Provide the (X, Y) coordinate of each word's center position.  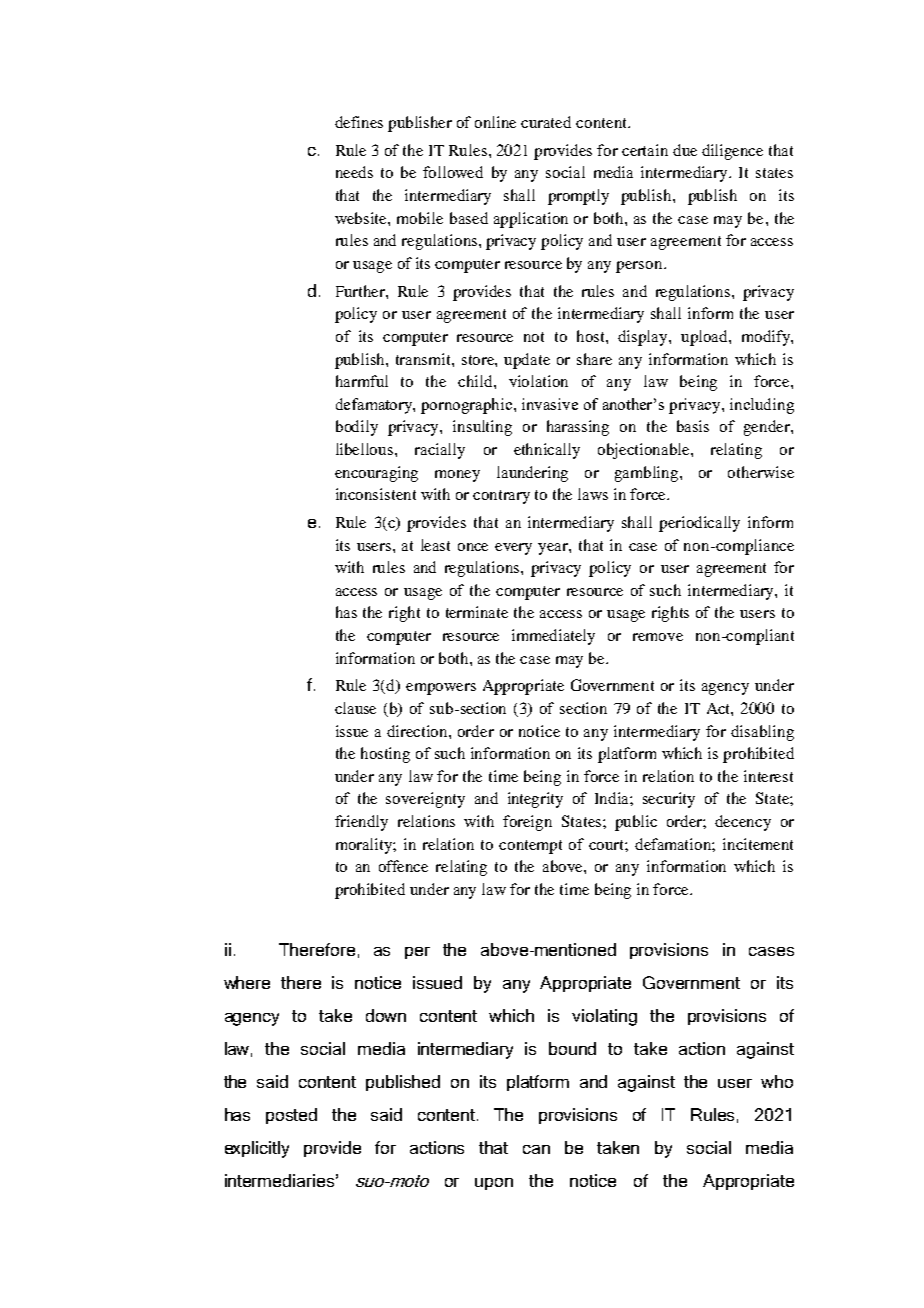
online (495, 122)
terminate (477, 612)
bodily (357, 428)
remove (658, 637)
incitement (758, 844)
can (536, 1149)
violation (538, 381)
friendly (361, 823)
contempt (530, 847)
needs (354, 172)
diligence (732, 152)
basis (693, 426)
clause (355, 708)
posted (291, 1116)
